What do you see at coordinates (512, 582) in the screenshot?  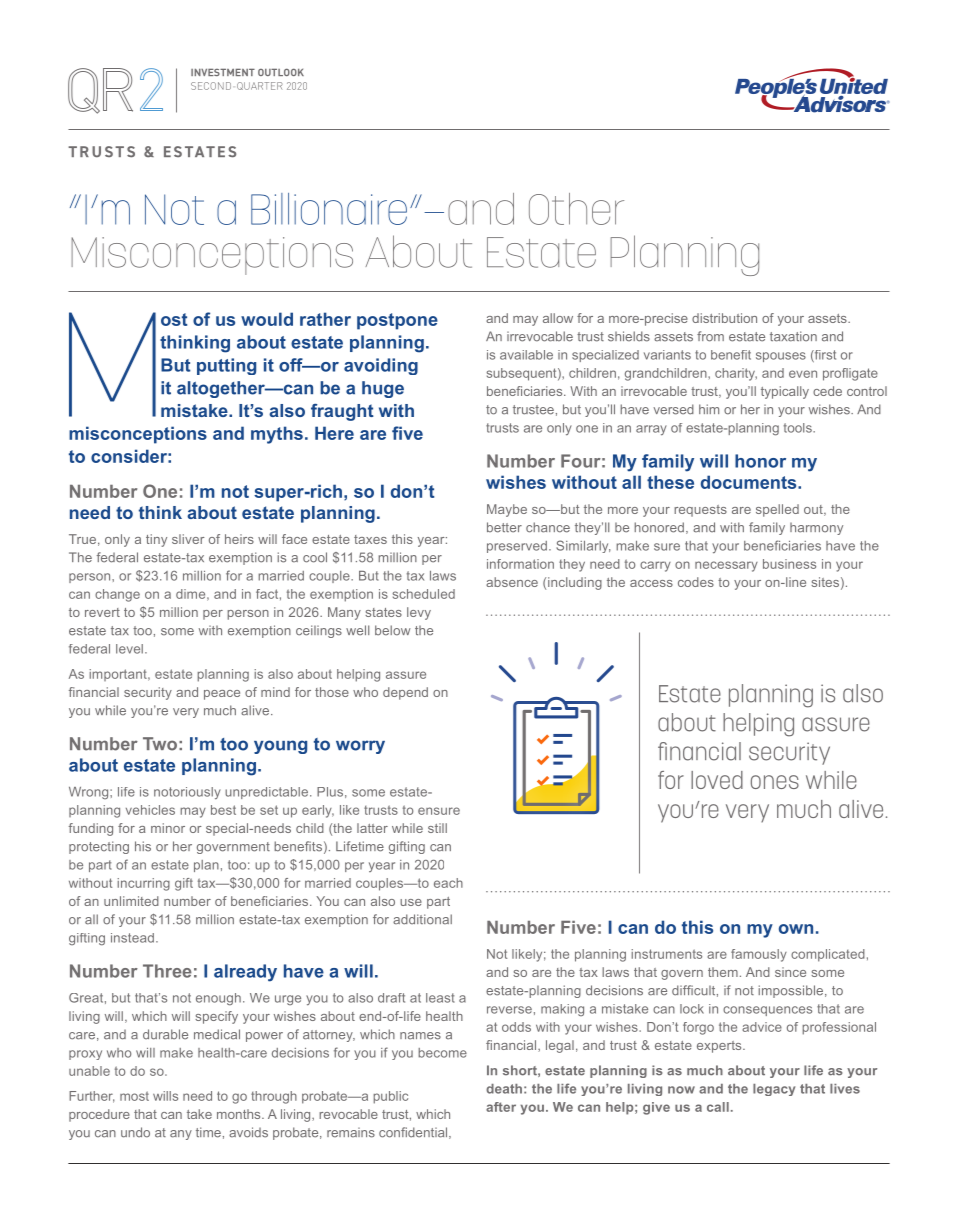 I see `absence` at bounding box center [512, 582].
